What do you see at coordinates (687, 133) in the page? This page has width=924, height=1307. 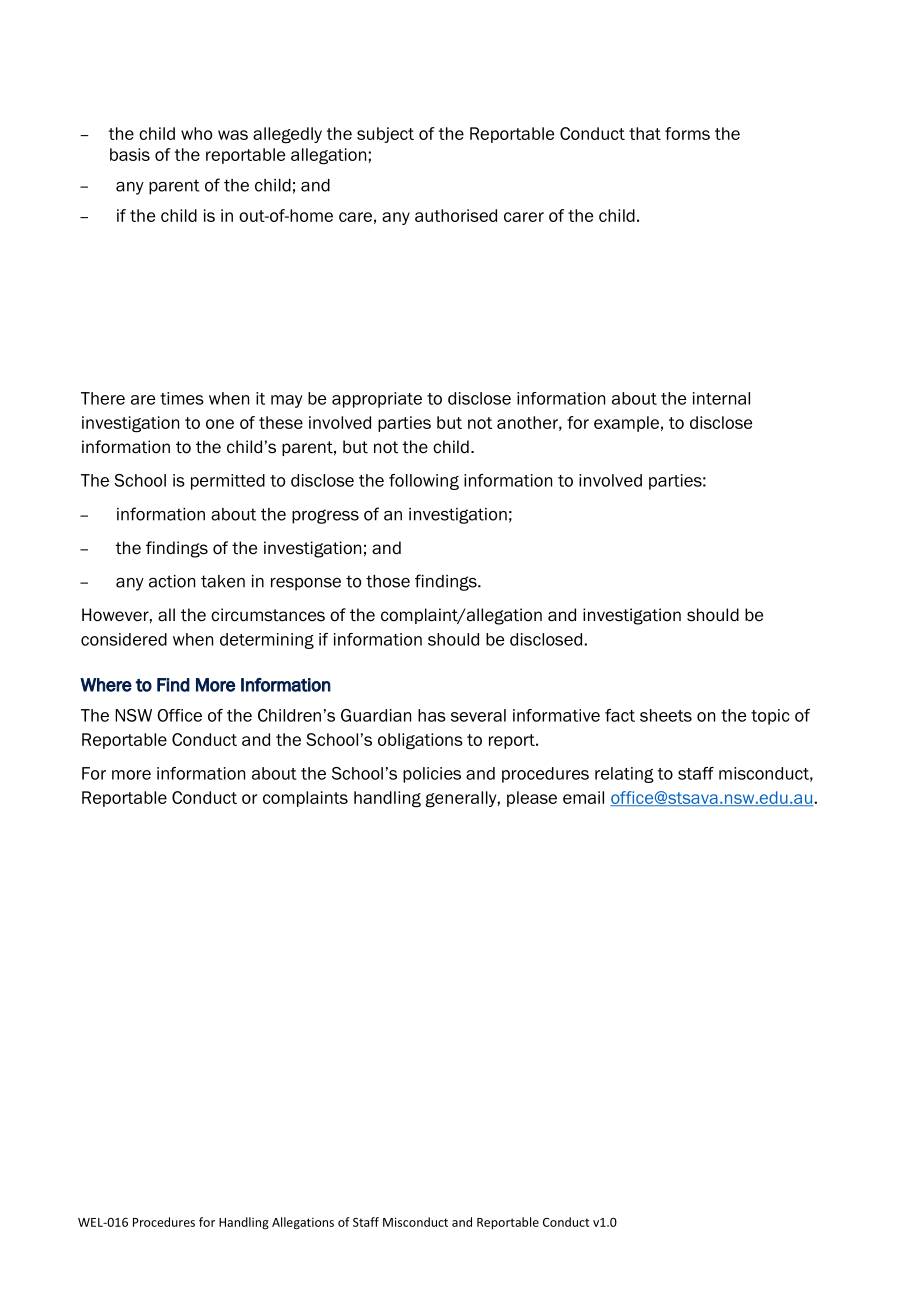 I see `forms` at bounding box center [687, 133].
